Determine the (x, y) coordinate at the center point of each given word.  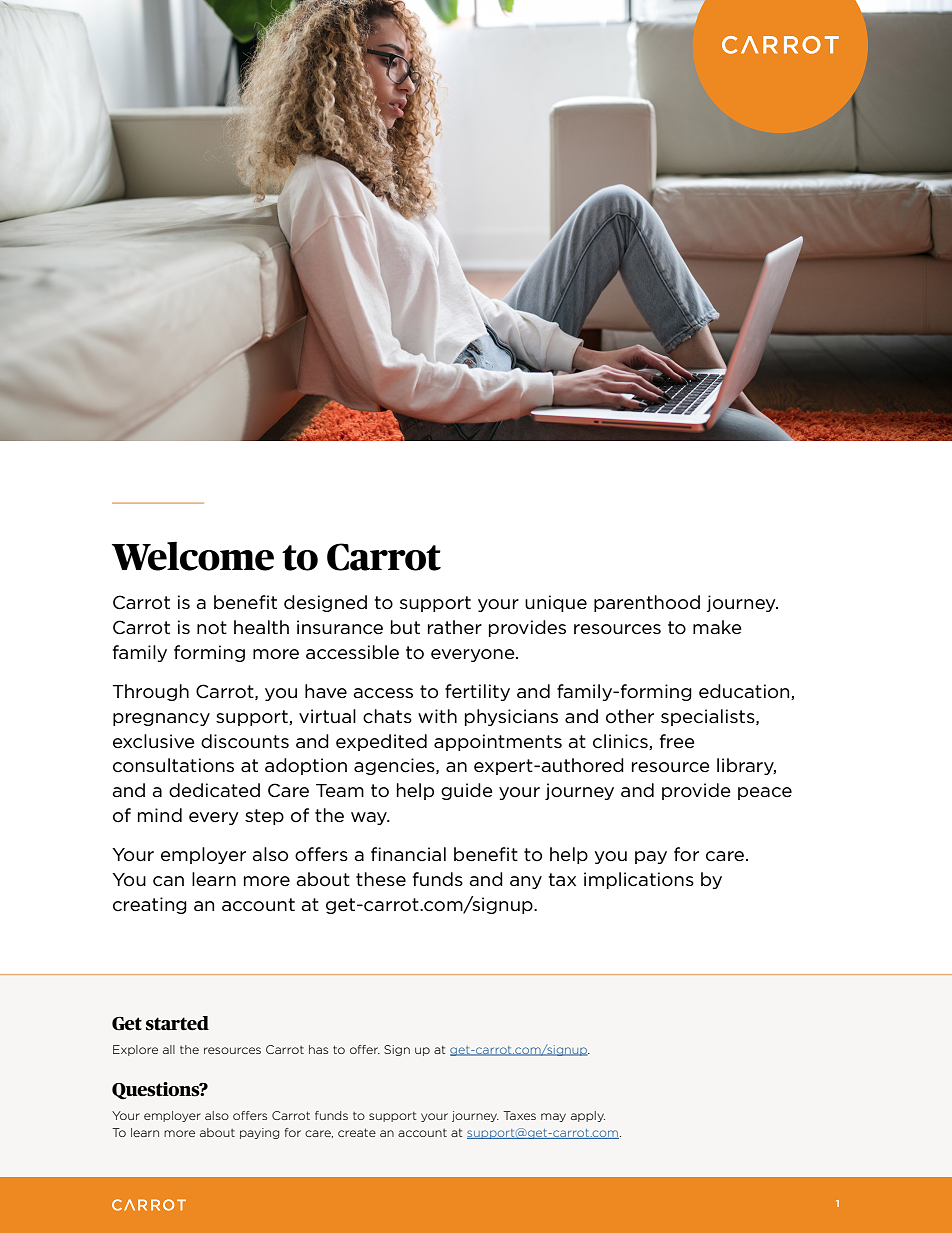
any (526, 882)
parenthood (647, 603)
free (677, 741)
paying (259, 1133)
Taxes (519, 1115)
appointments (498, 742)
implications (639, 880)
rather (455, 627)
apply (588, 1116)
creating (150, 905)
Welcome (193, 556)
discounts (245, 741)
